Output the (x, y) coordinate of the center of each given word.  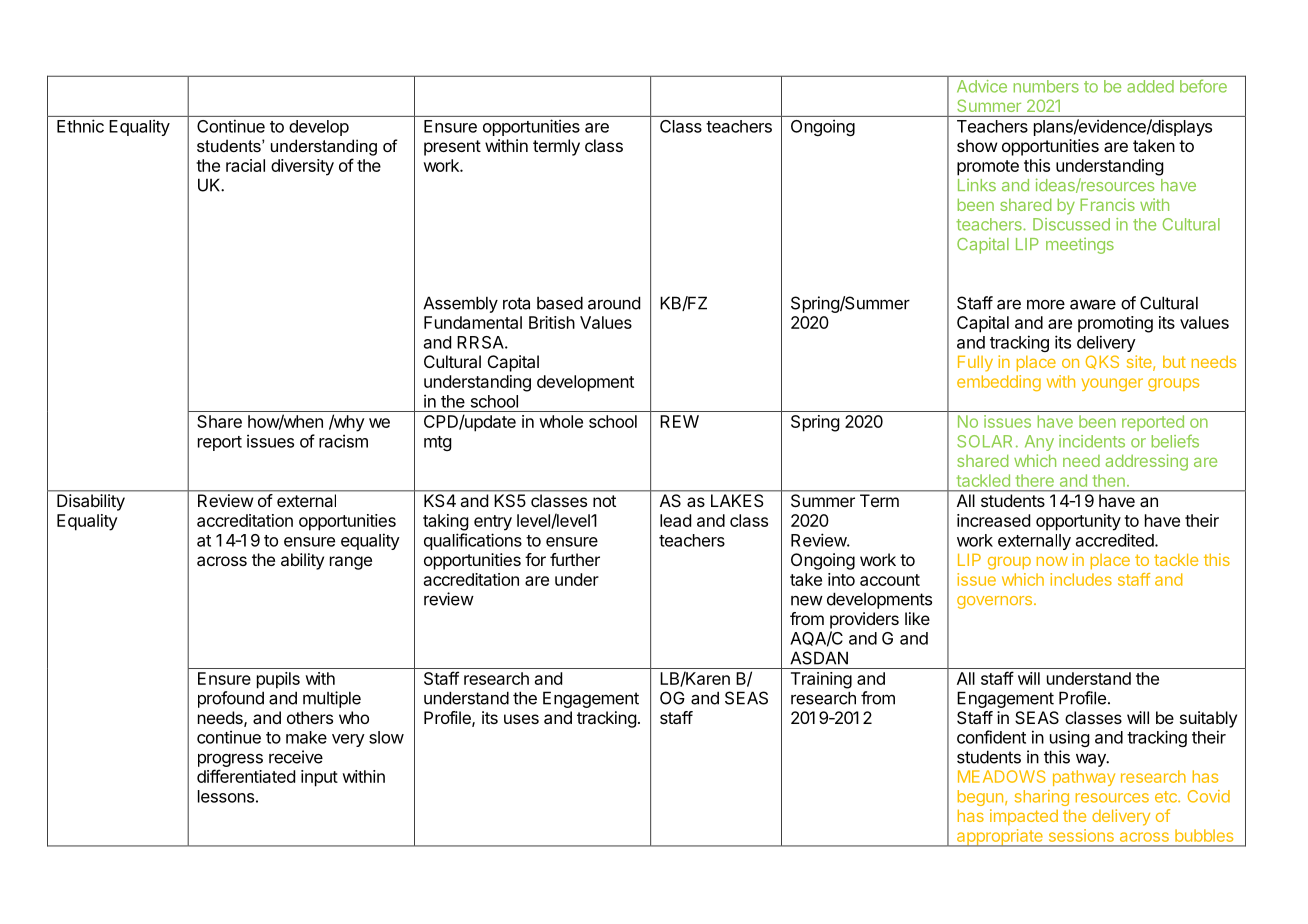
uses (521, 719)
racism (343, 441)
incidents (1092, 441)
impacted (1024, 817)
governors (994, 602)
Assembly (460, 304)
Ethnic (80, 126)
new (807, 601)
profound (231, 699)
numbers (1046, 86)
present (452, 148)
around (614, 303)
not (604, 501)
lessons (226, 796)
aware (1093, 305)
